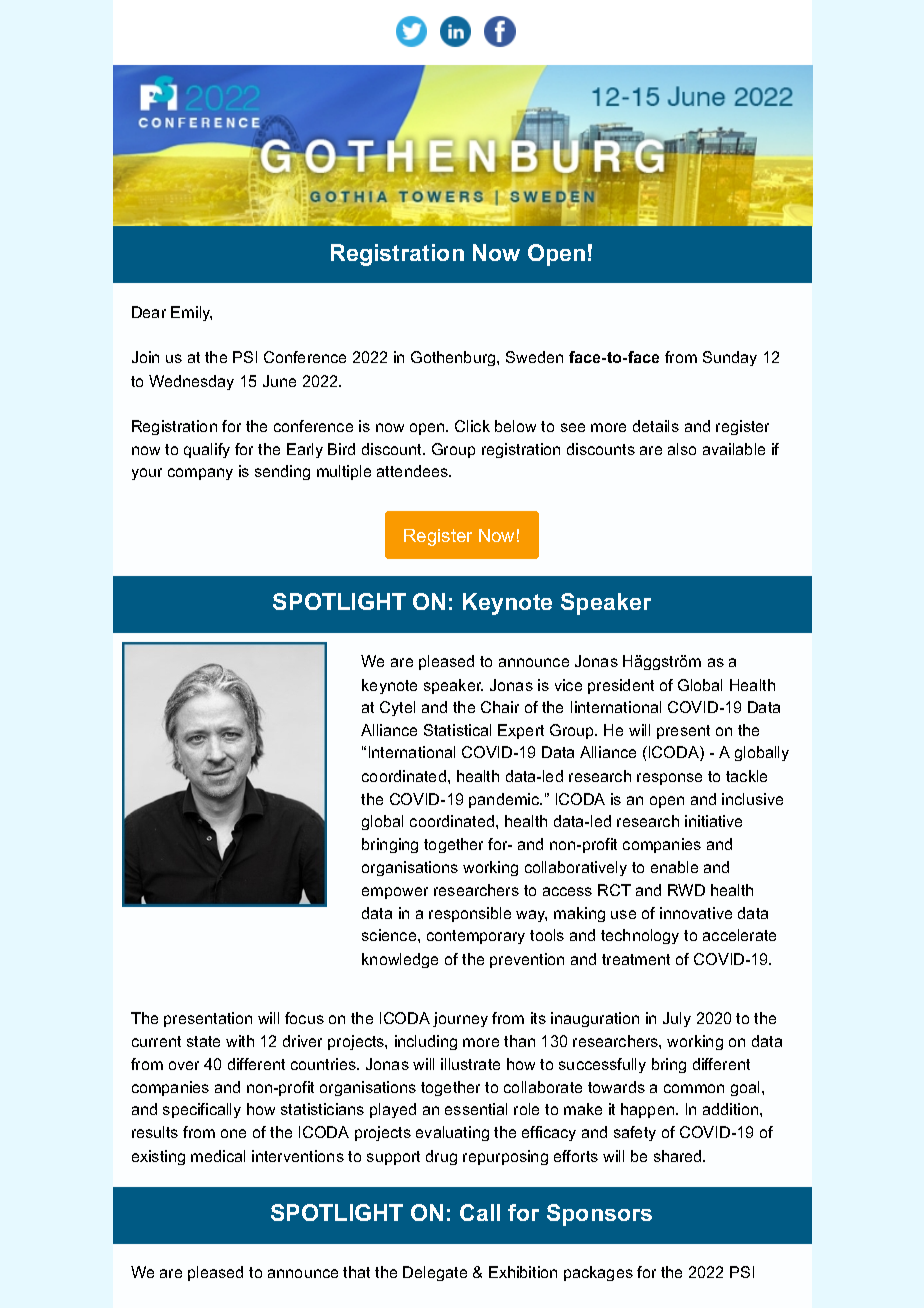  Describe the element at coordinates (505, 800) in the document. I see `pandemic` at that location.
